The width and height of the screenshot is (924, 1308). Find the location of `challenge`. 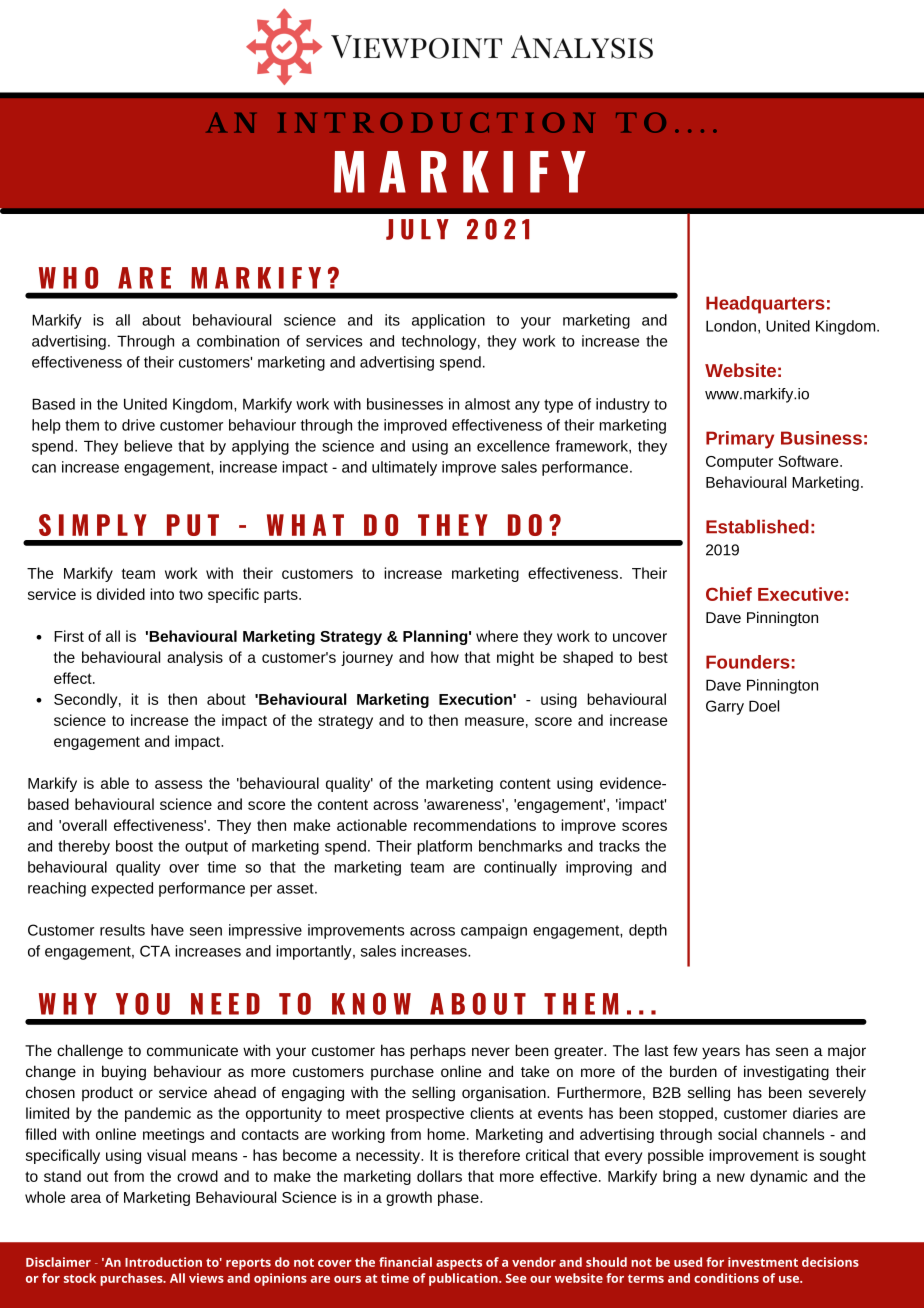

challenge is located at coordinates (90, 1052).
